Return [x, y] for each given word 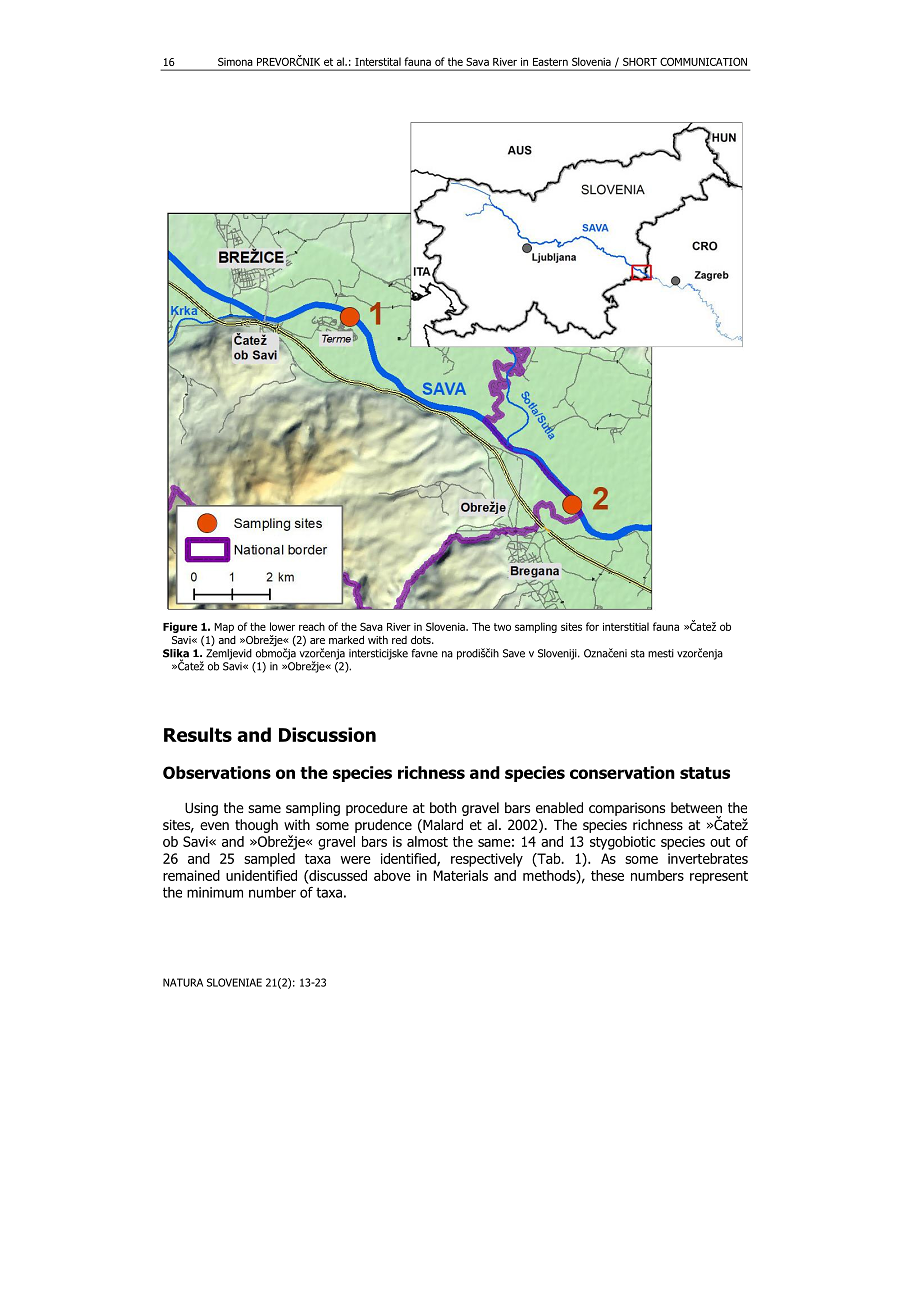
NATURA [183, 982]
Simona [235, 62]
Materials [460, 875]
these [607, 875]
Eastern [550, 62]
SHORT [640, 61]
